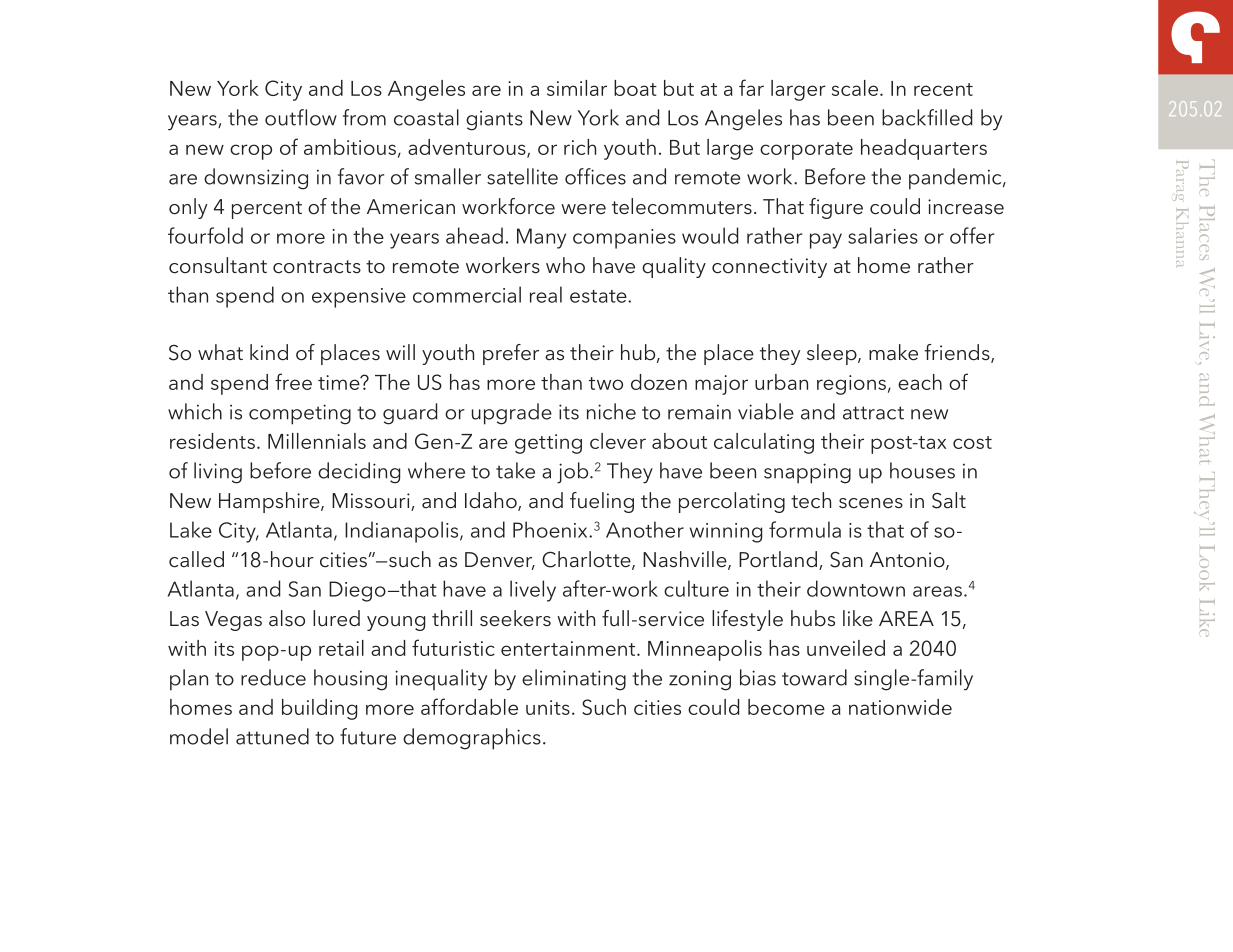  I want to click on niche, so click(611, 411).
